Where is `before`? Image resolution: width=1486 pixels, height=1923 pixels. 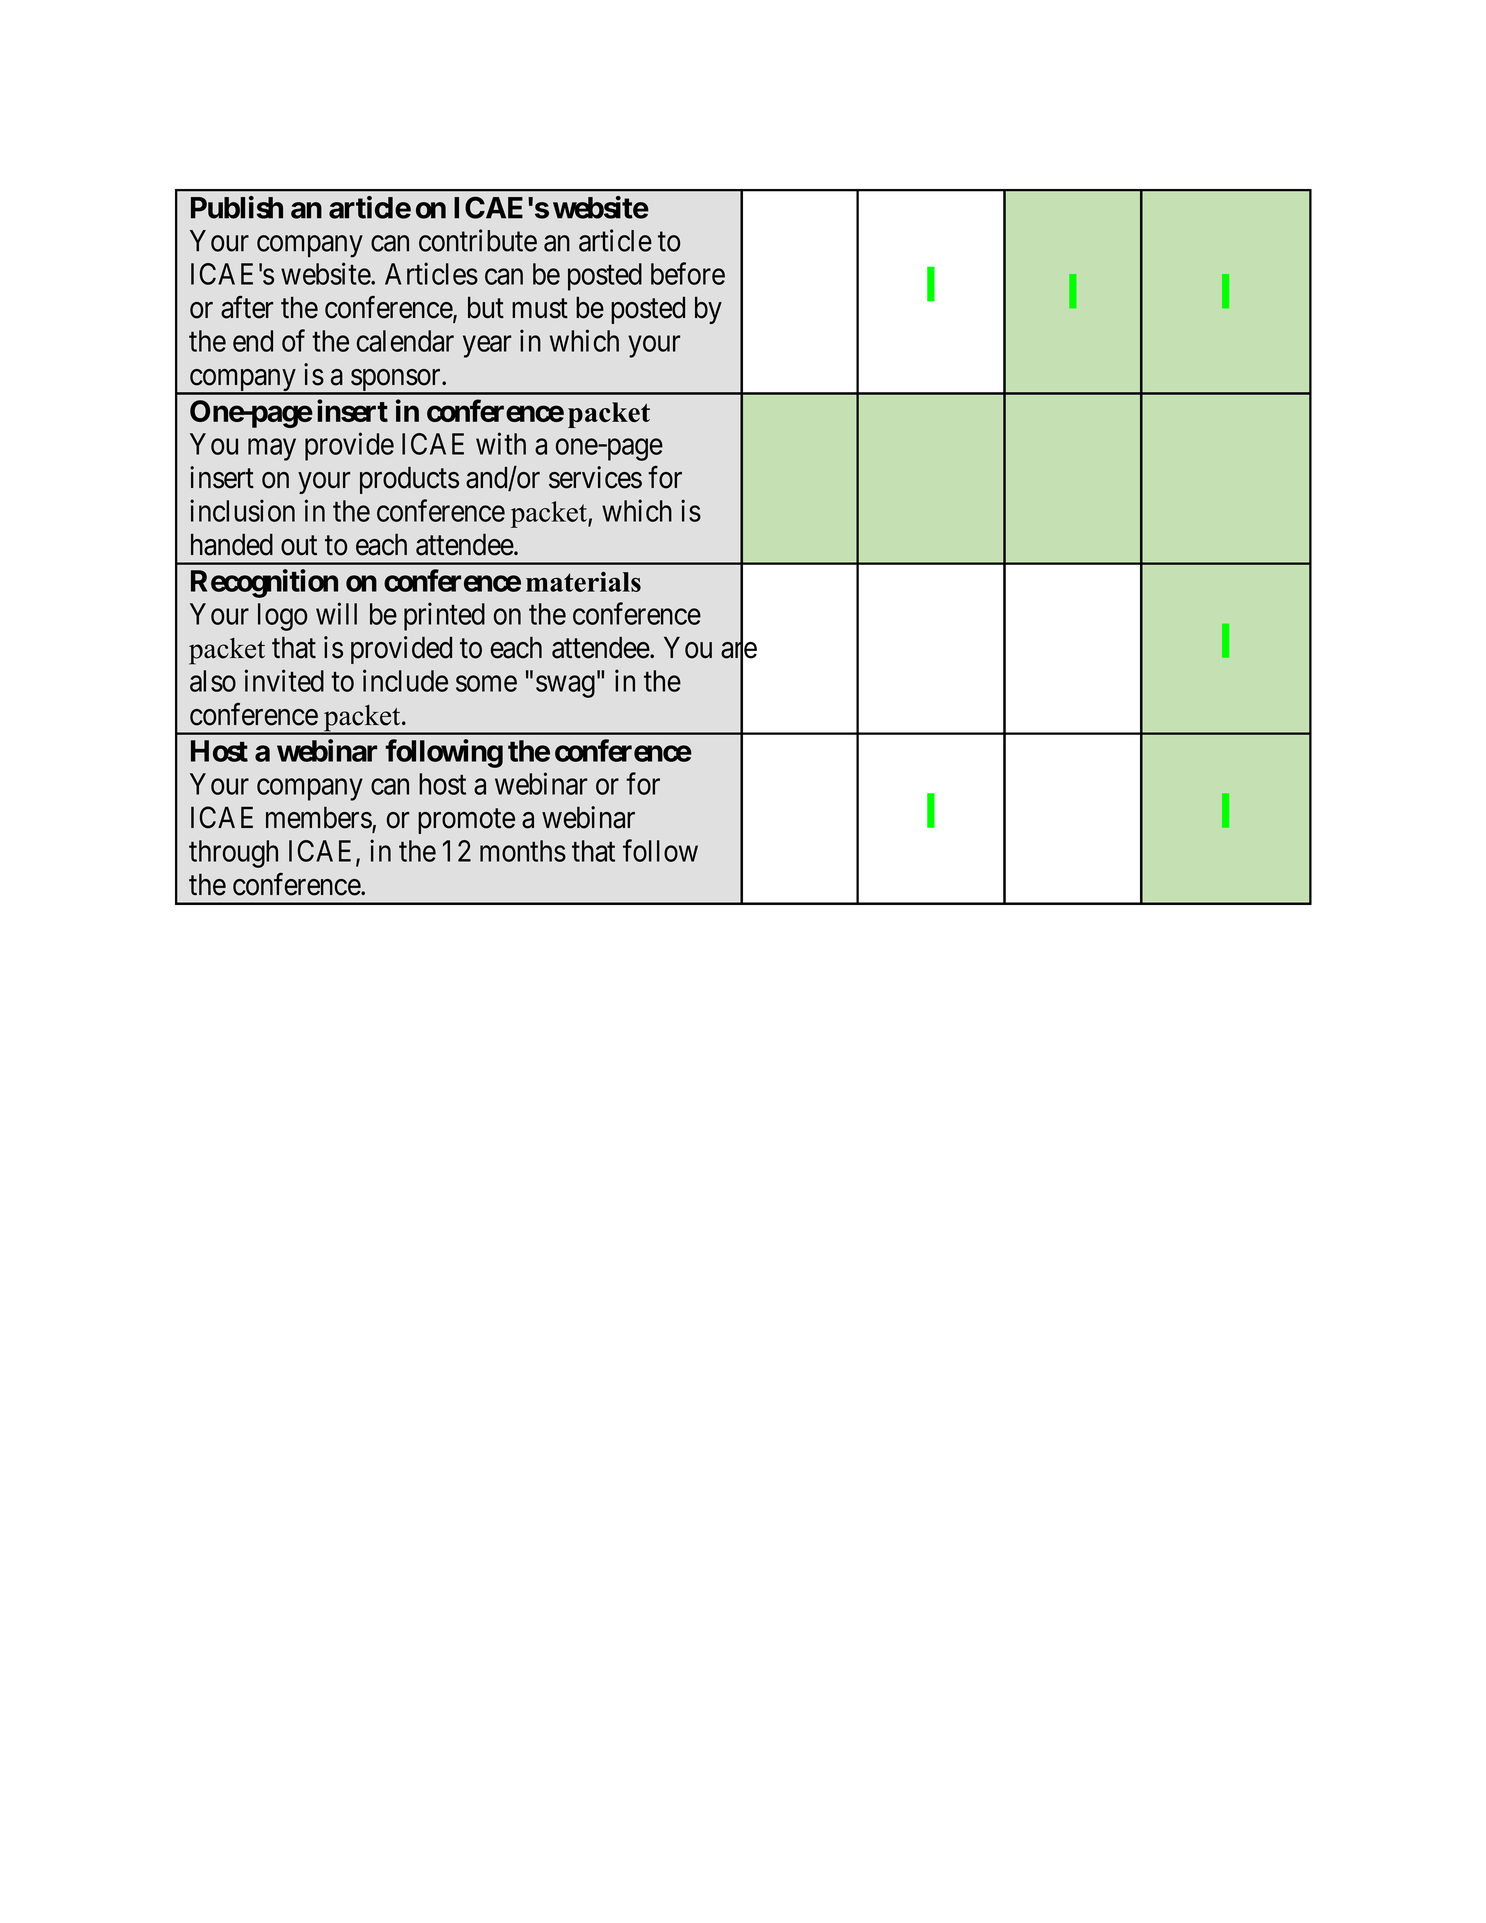
before is located at coordinates (688, 273).
